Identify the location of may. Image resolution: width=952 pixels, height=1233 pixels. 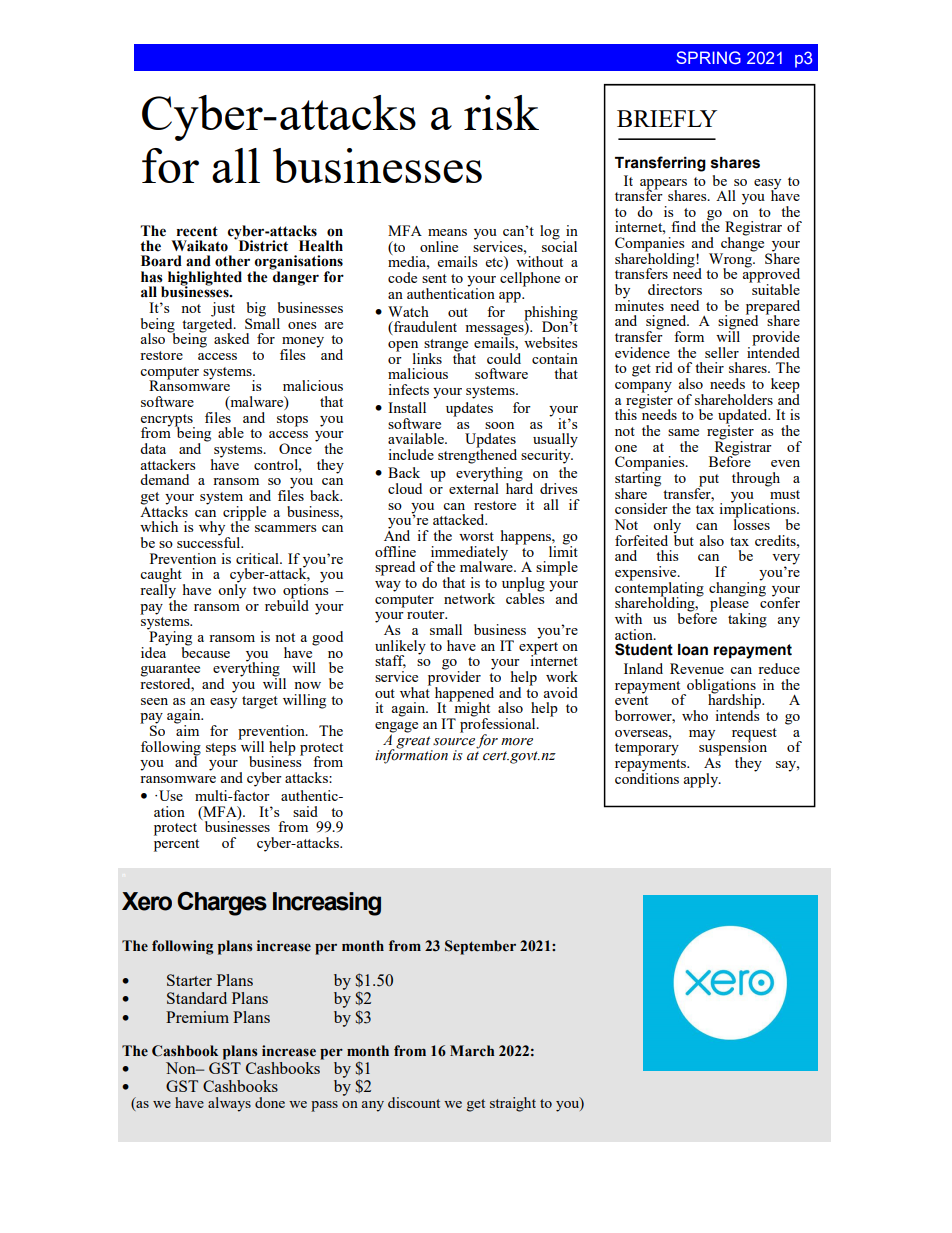
(702, 735).
